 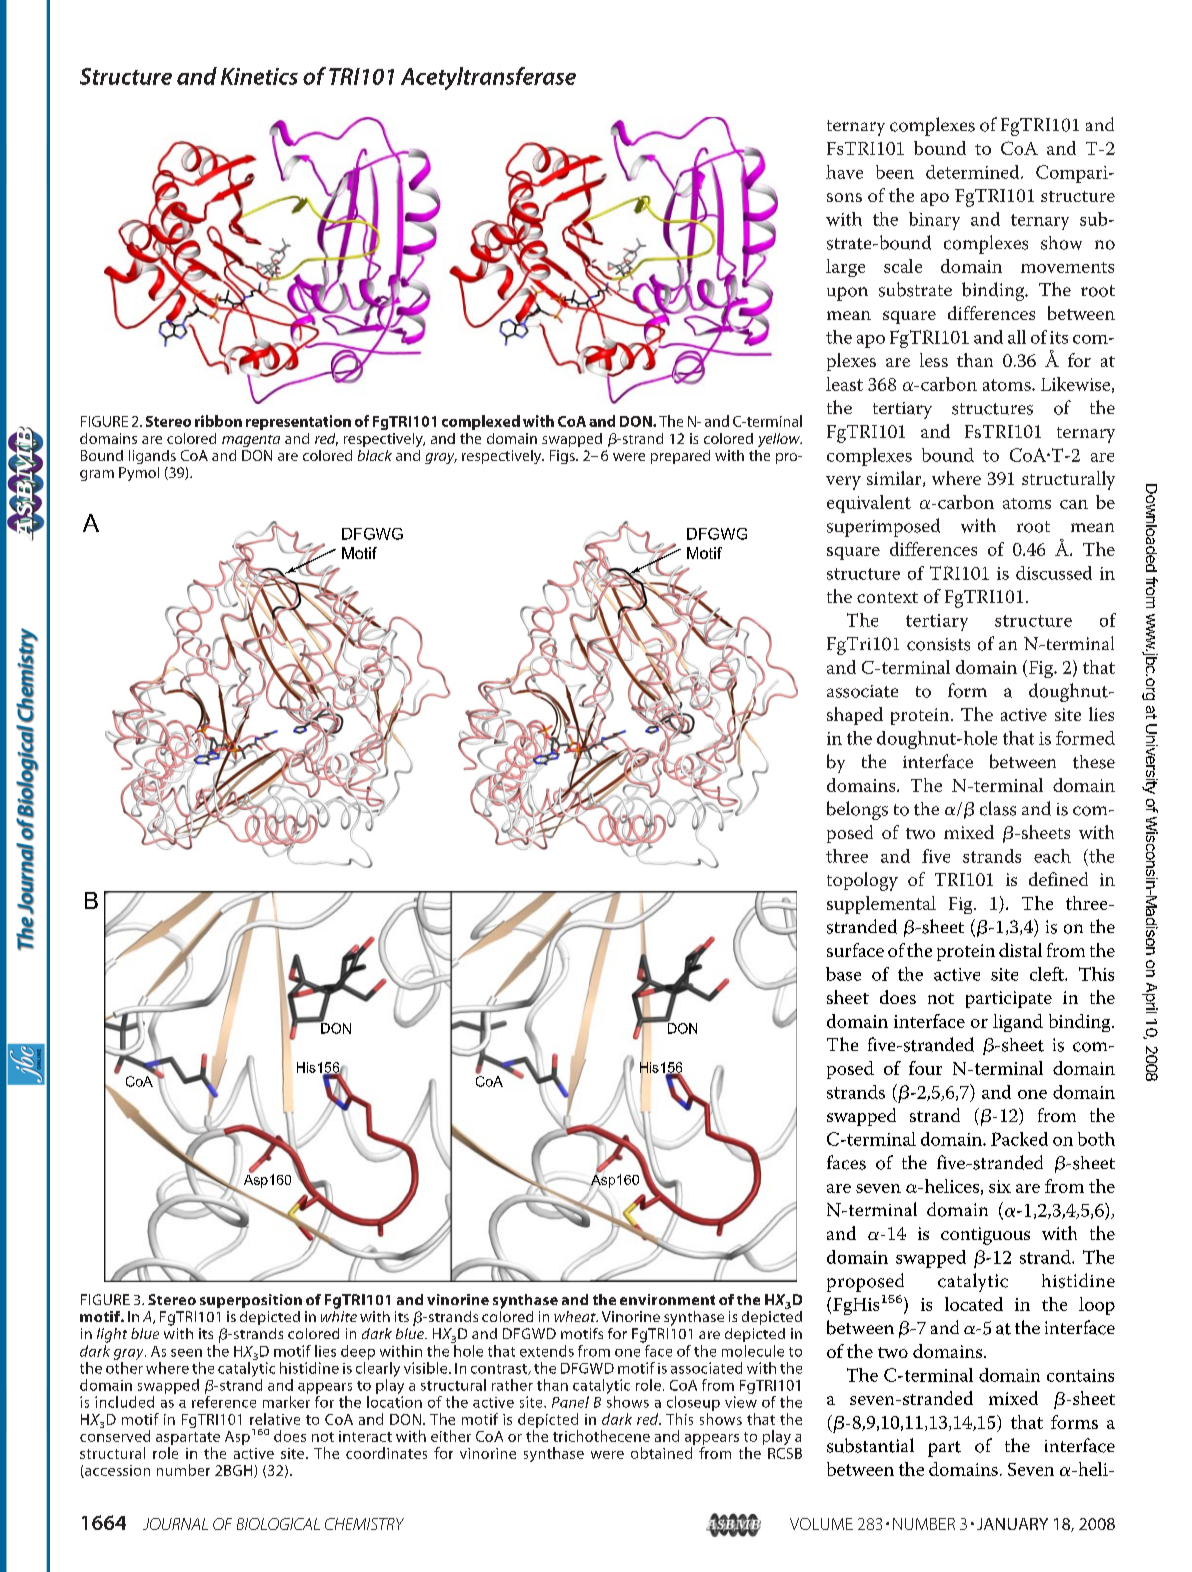 I want to click on magenta, so click(x=251, y=441).
